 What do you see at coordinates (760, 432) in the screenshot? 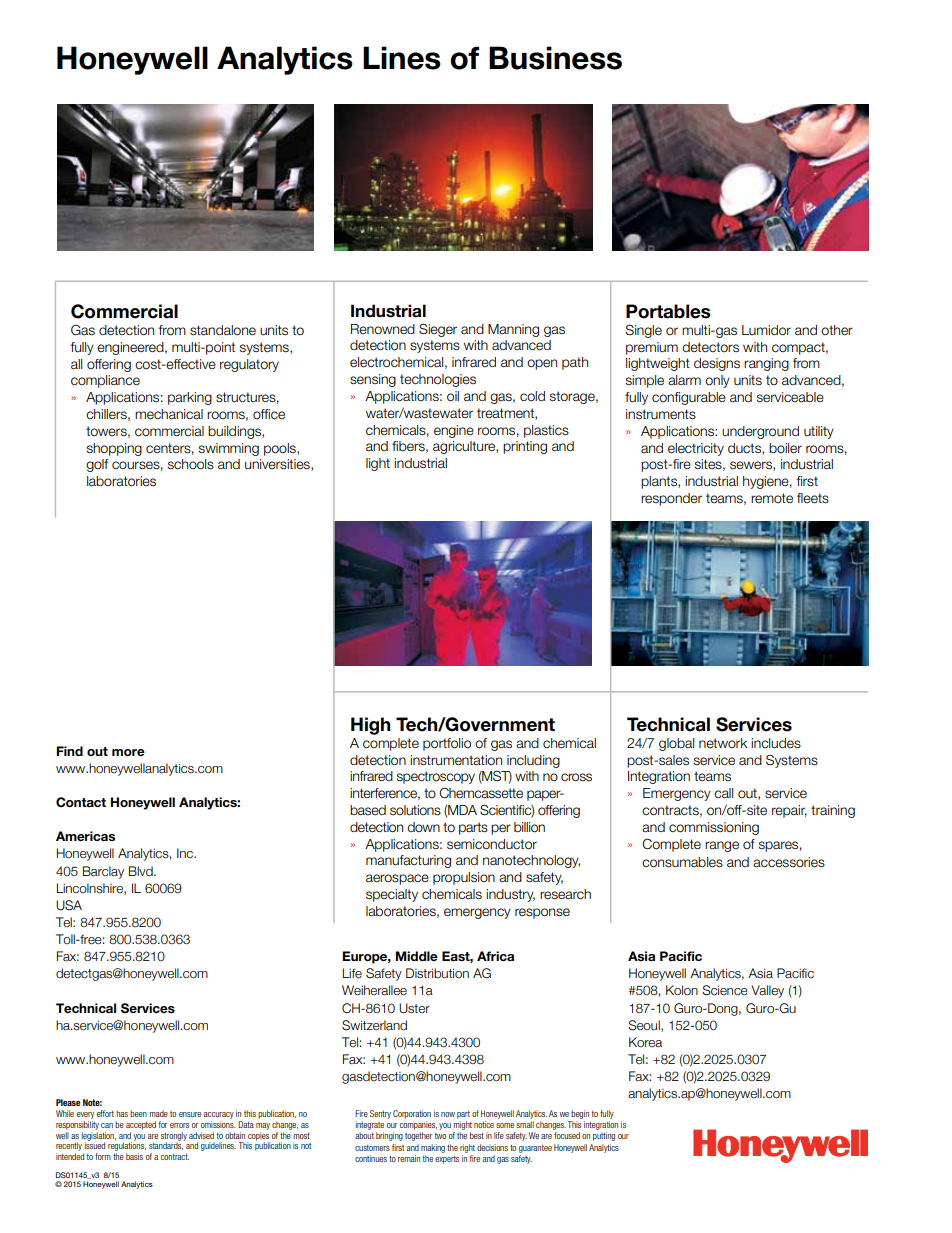
I see `underground` at bounding box center [760, 432].
